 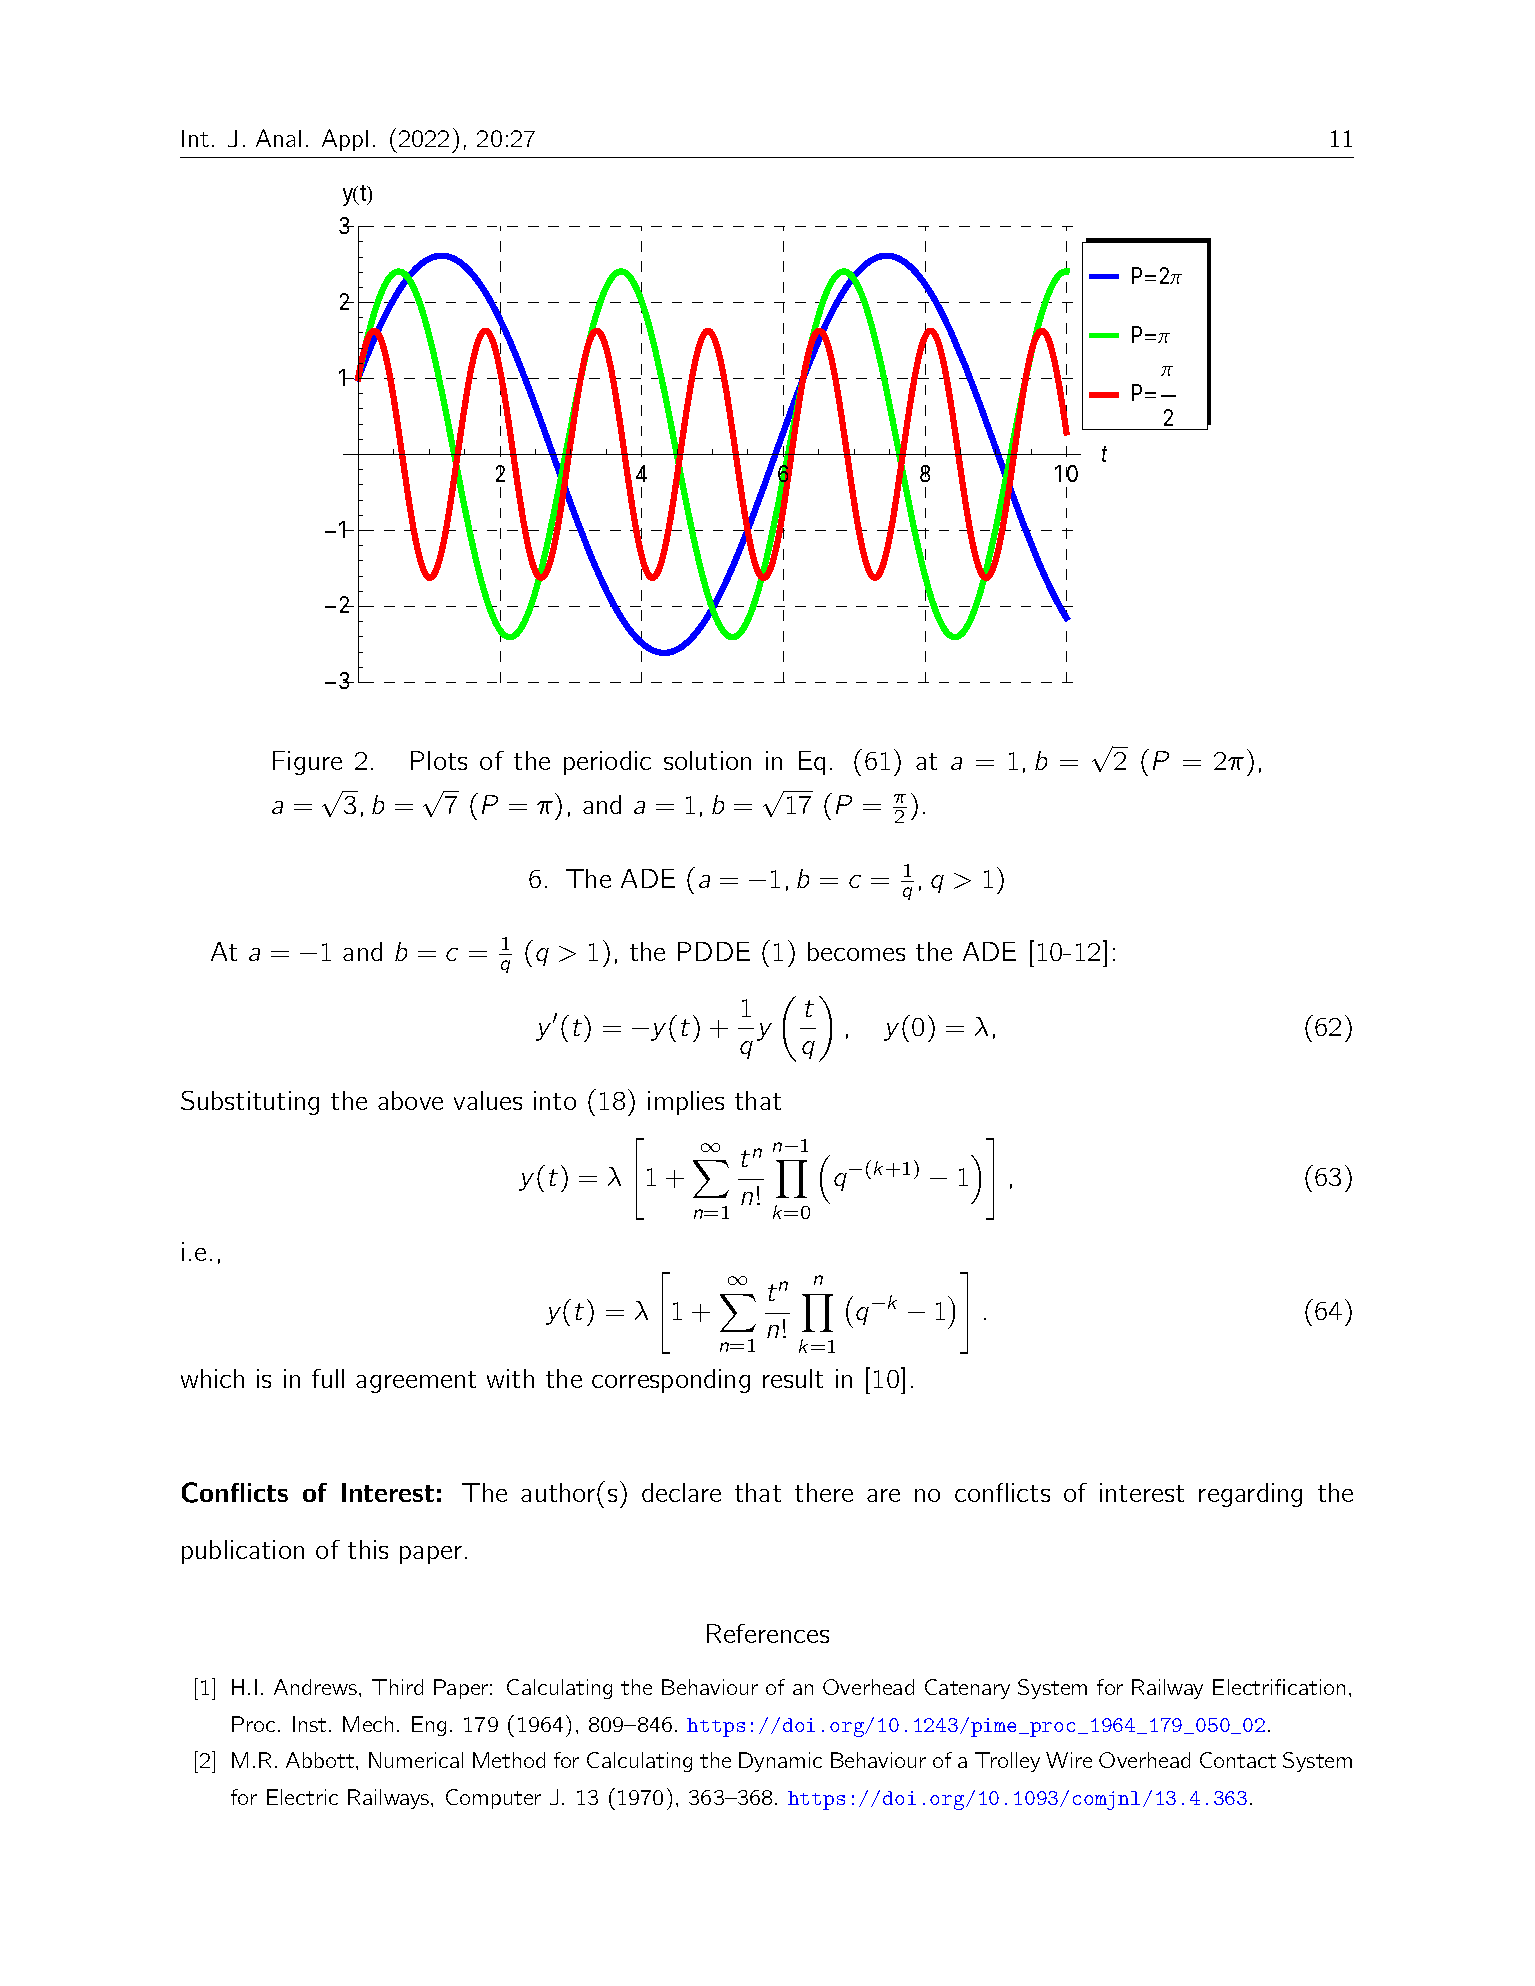 I want to click on solution, so click(x=707, y=760).
